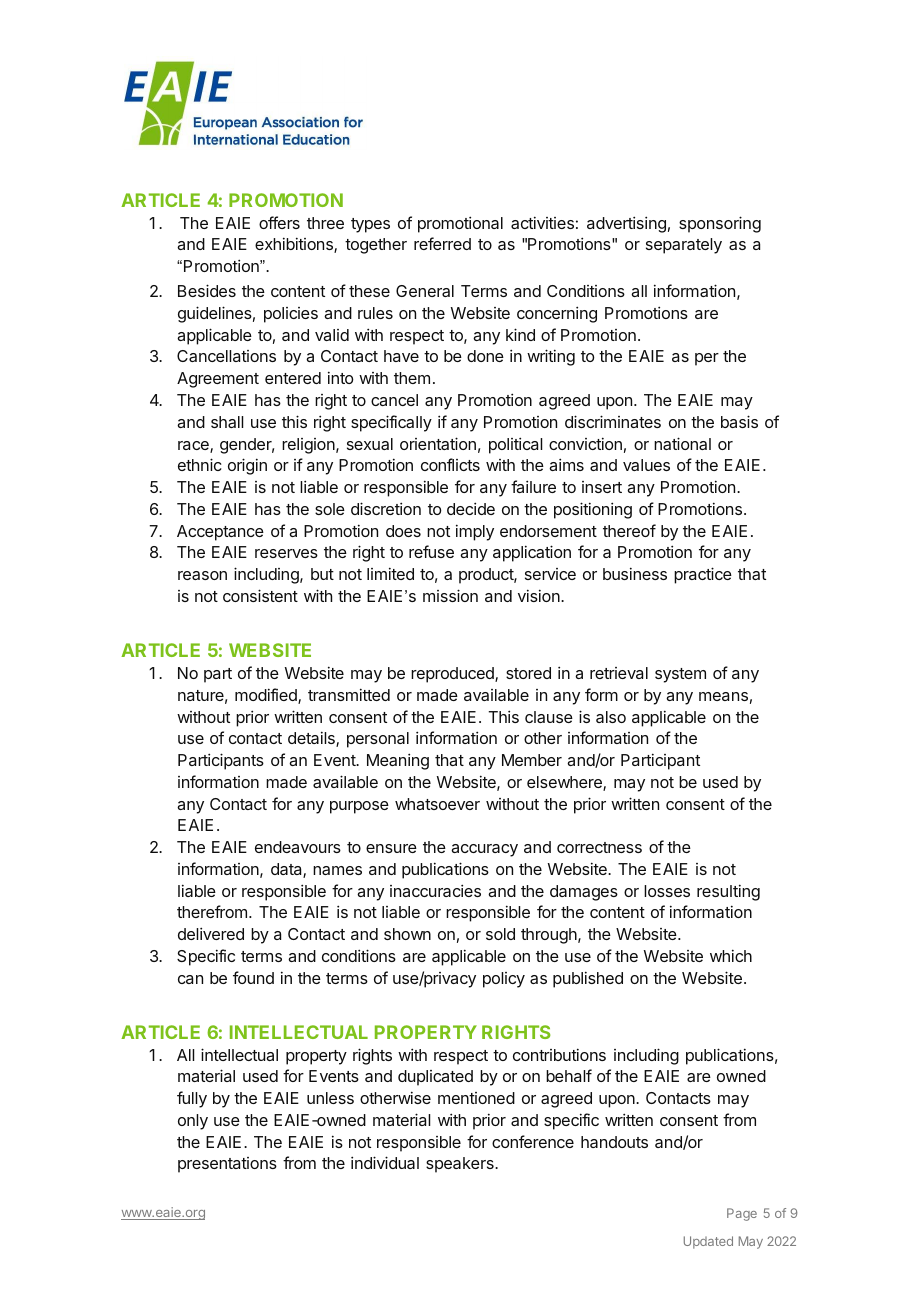 Image resolution: width=924 pixels, height=1309 pixels. Describe the element at coordinates (267, 696) in the screenshot. I see `modified` at that location.
